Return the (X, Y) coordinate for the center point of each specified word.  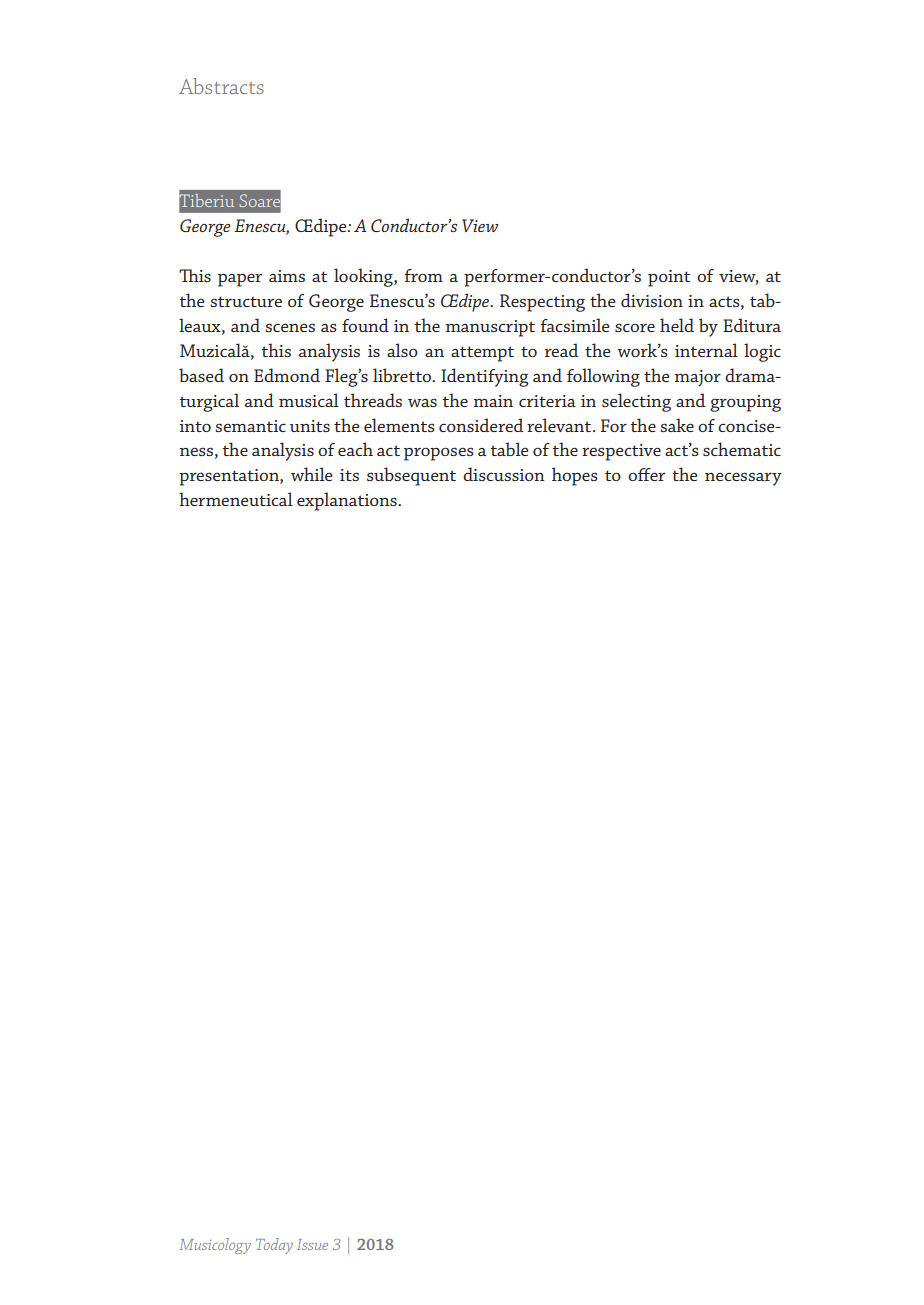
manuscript (490, 328)
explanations (348, 501)
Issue (312, 1244)
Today (274, 1246)
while (312, 474)
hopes (575, 476)
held (677, 325)
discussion (504, 474)
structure (246, 301)
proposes (439, 454)
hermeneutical (236, 499)
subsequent (411, 476)
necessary (743, 479)
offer (646, 474)
